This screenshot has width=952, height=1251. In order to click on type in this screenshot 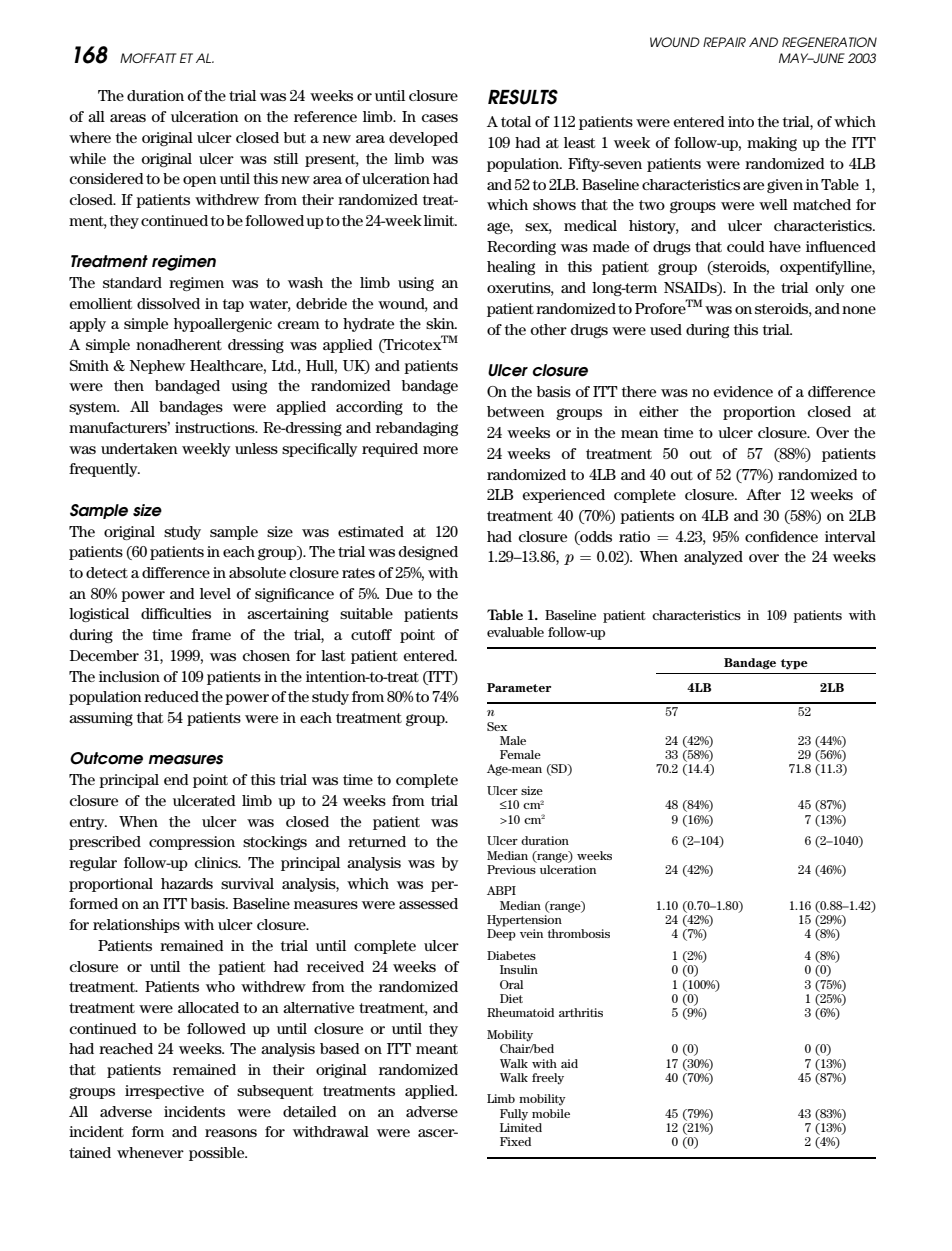, I will do `click(794, 664)`.
